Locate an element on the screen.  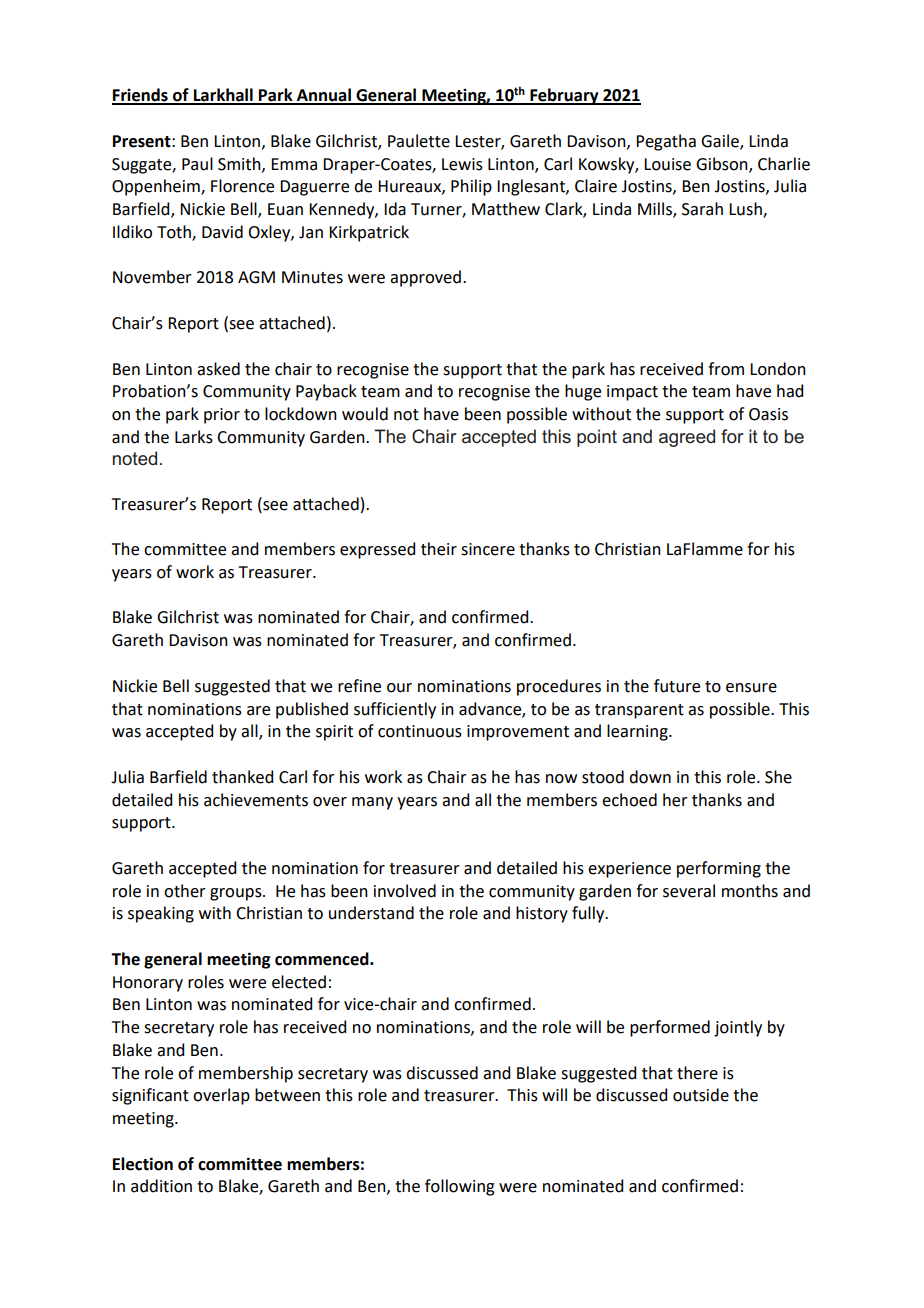
addition is located at coordinates (161, 1186).
